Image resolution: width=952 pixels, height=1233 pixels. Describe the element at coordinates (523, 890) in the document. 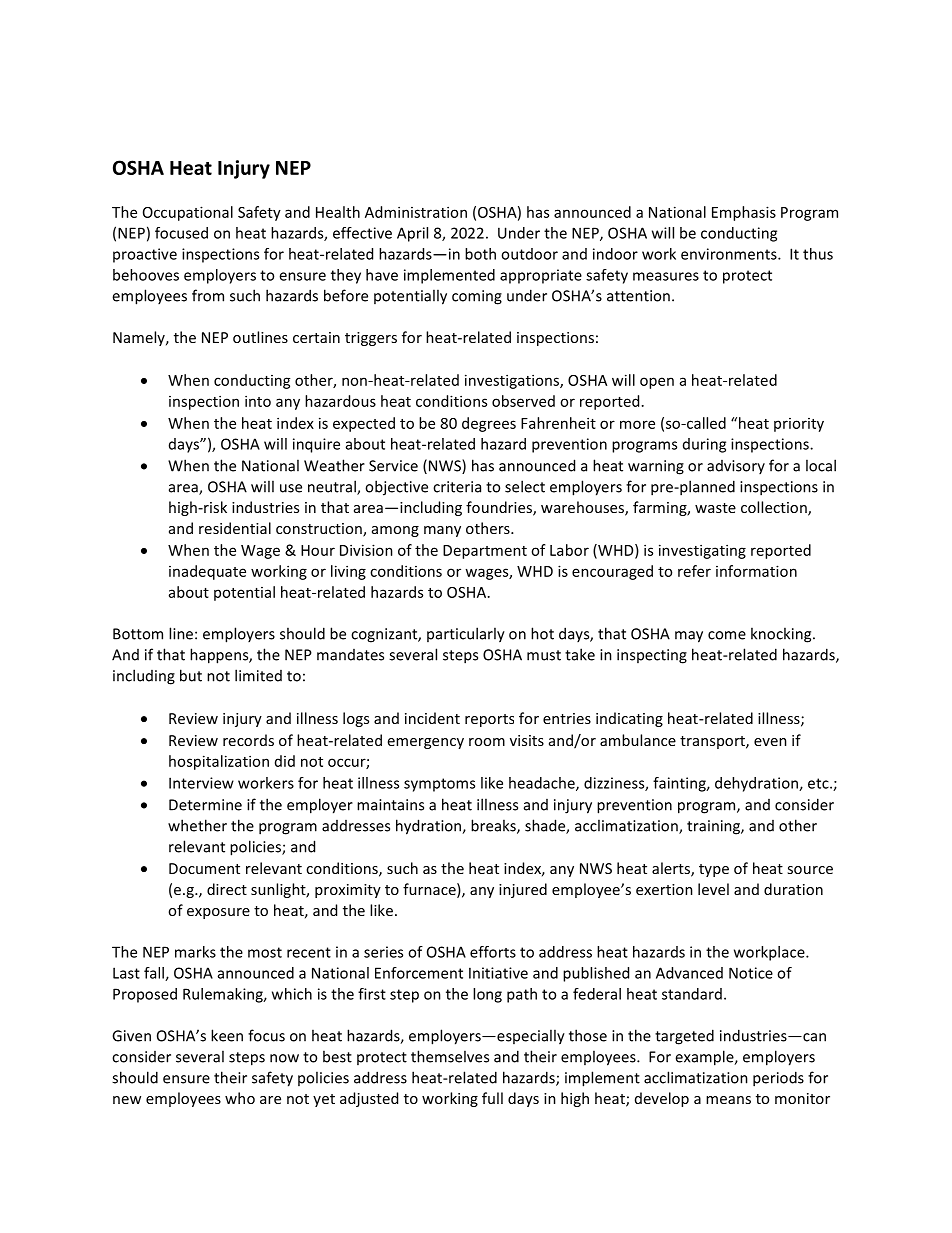

I see `injured` at that location.
